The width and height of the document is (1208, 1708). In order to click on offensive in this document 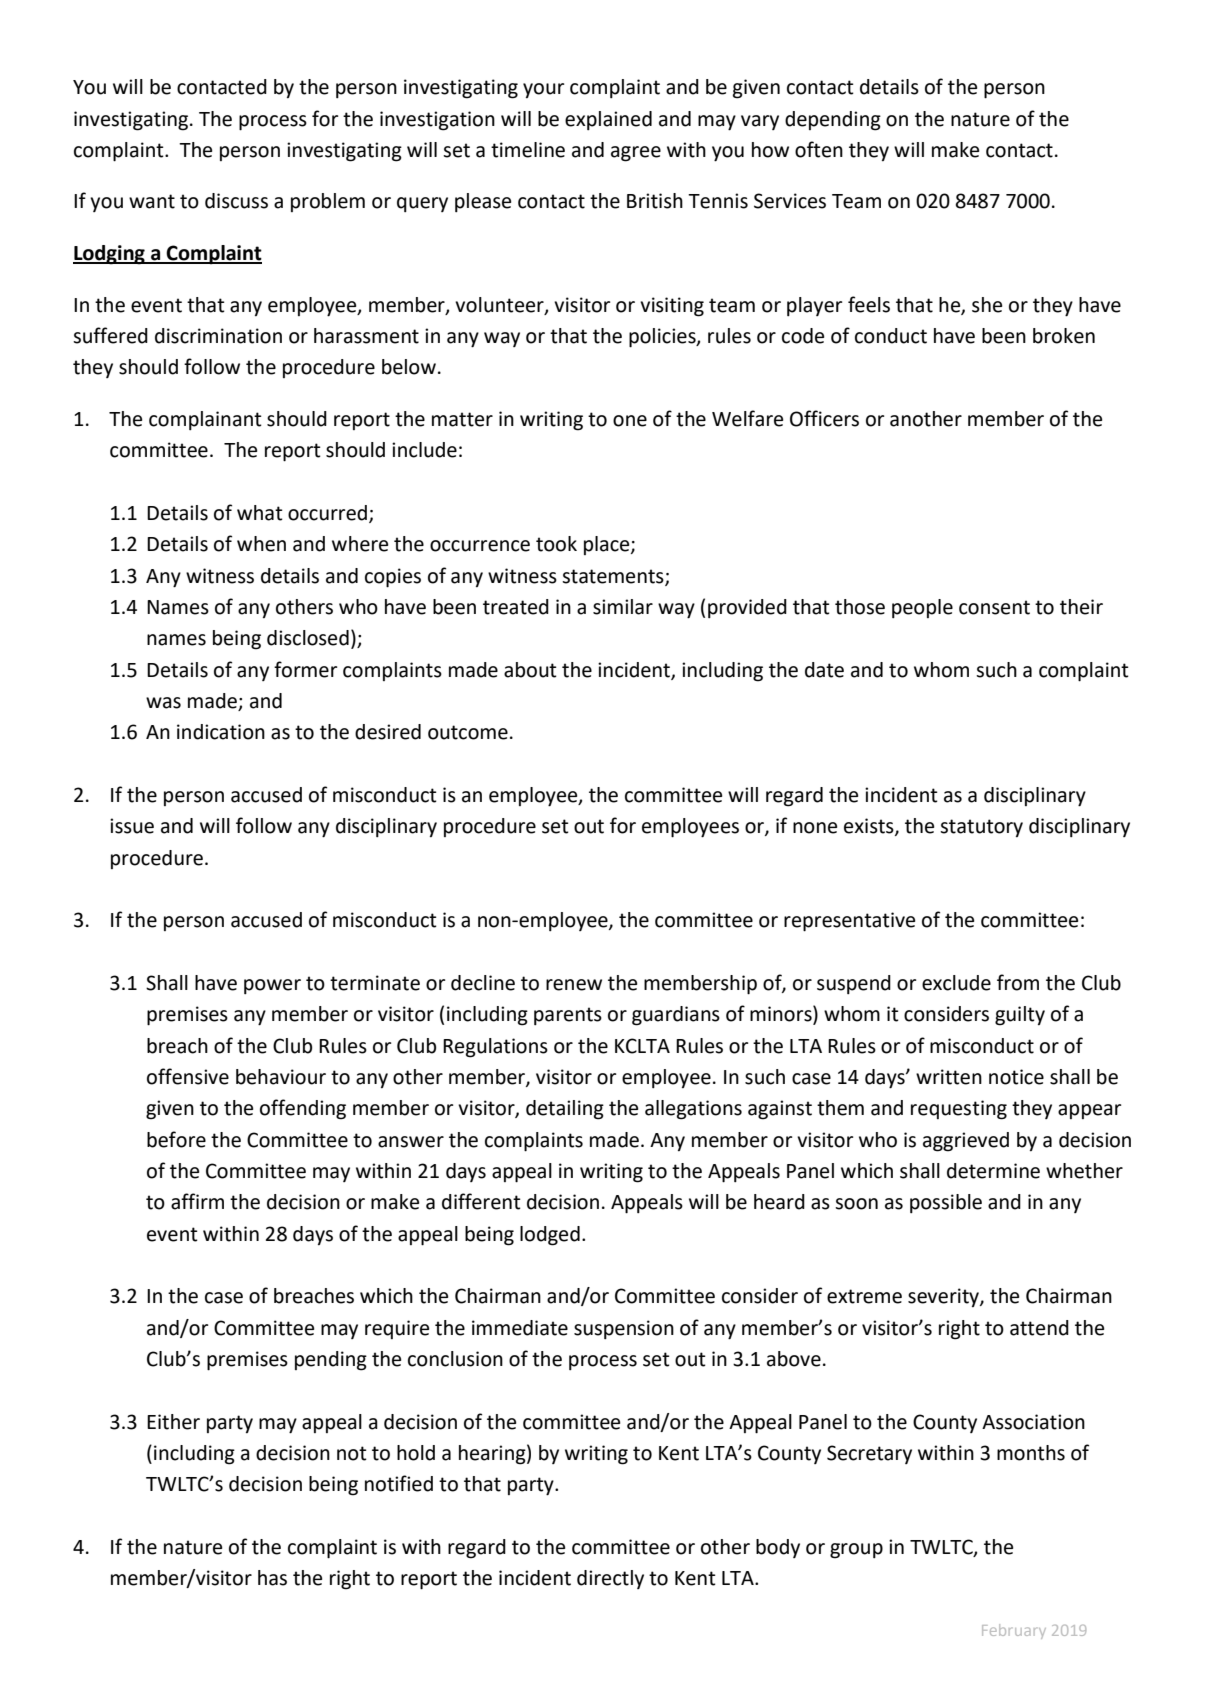, I will do `click(188, 1076)`.
